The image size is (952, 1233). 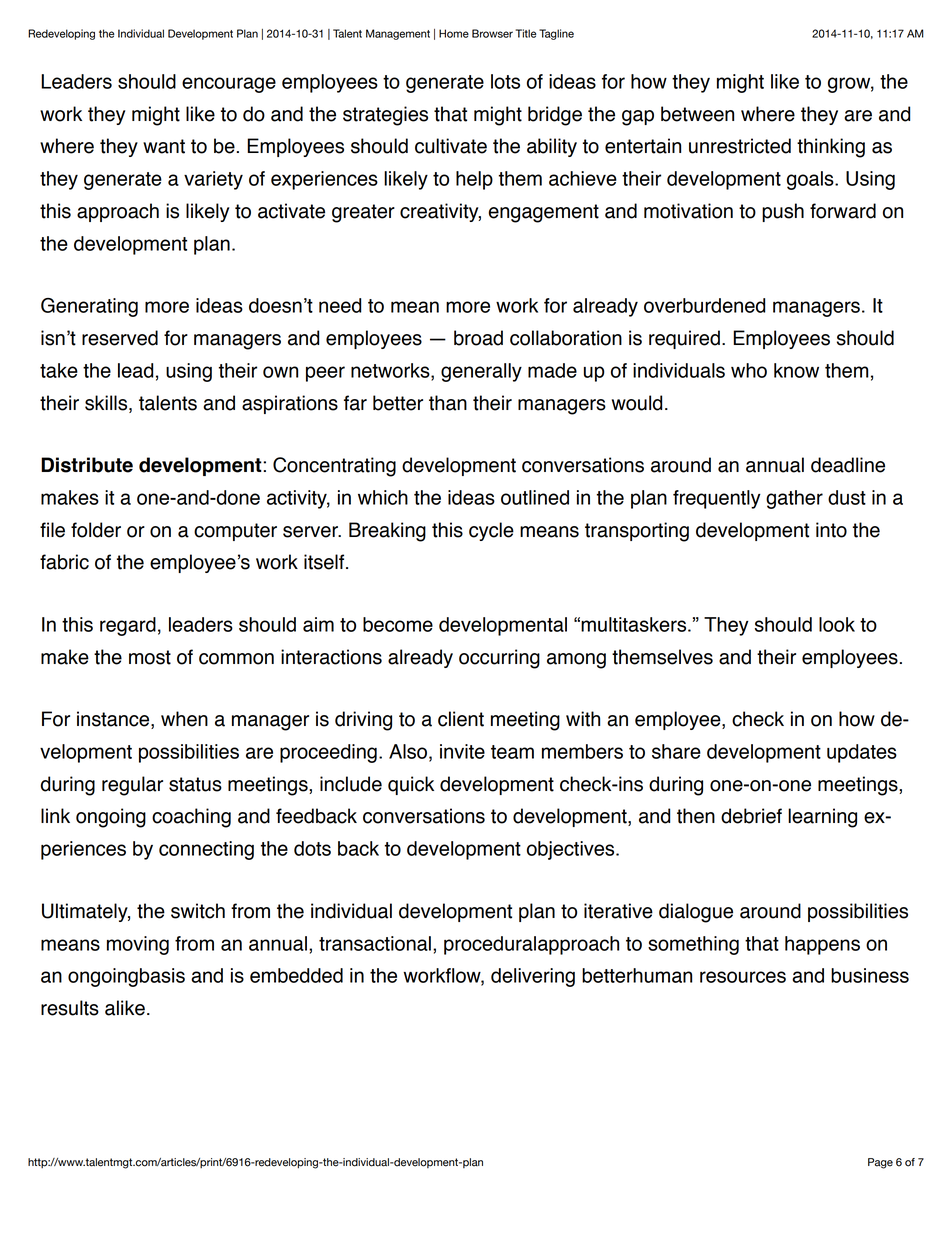 I want to click on debrief, so click(x=751, y=816).
